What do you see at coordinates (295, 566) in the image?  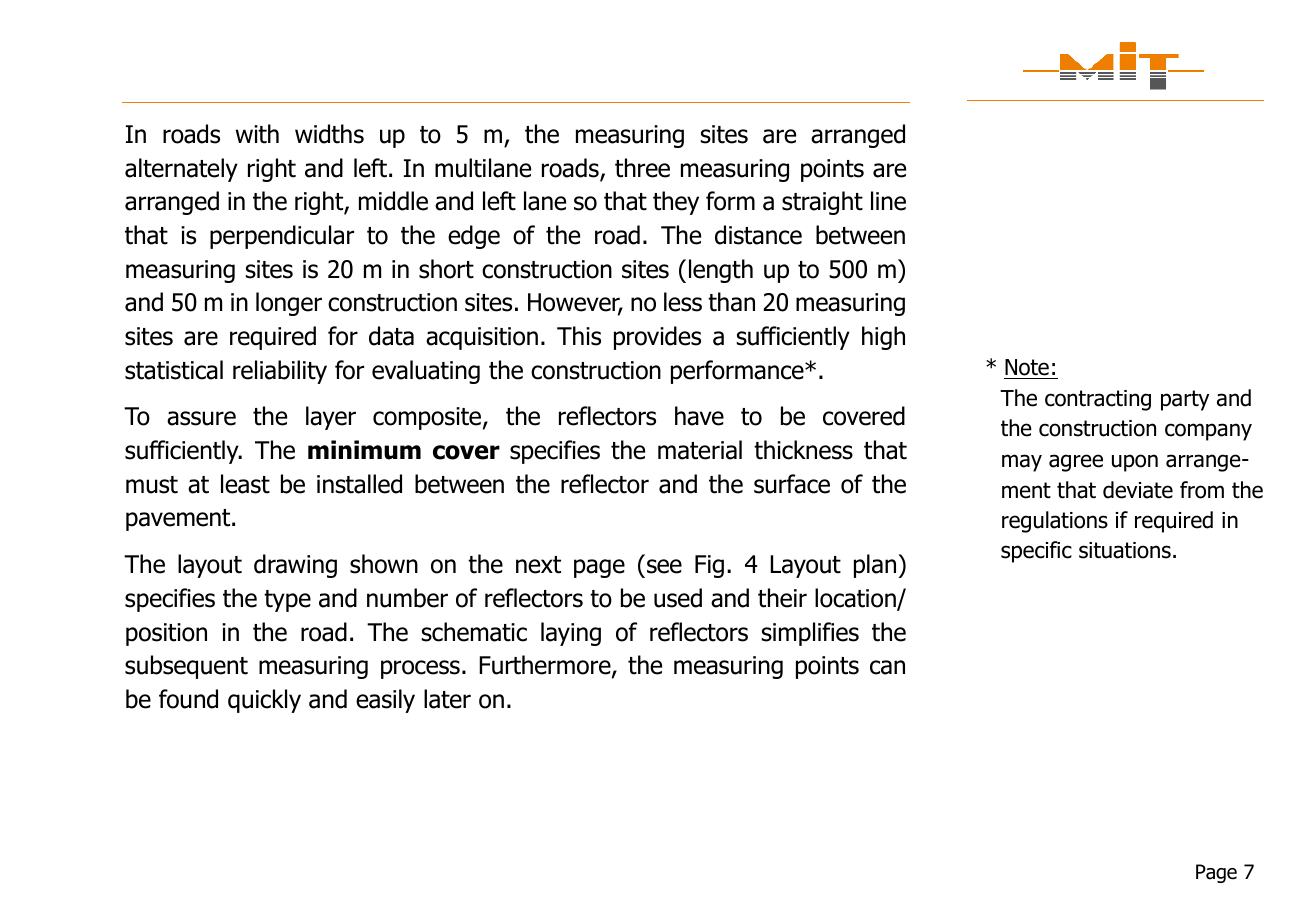 I see `drawing` at bounding box center [295, 566].
